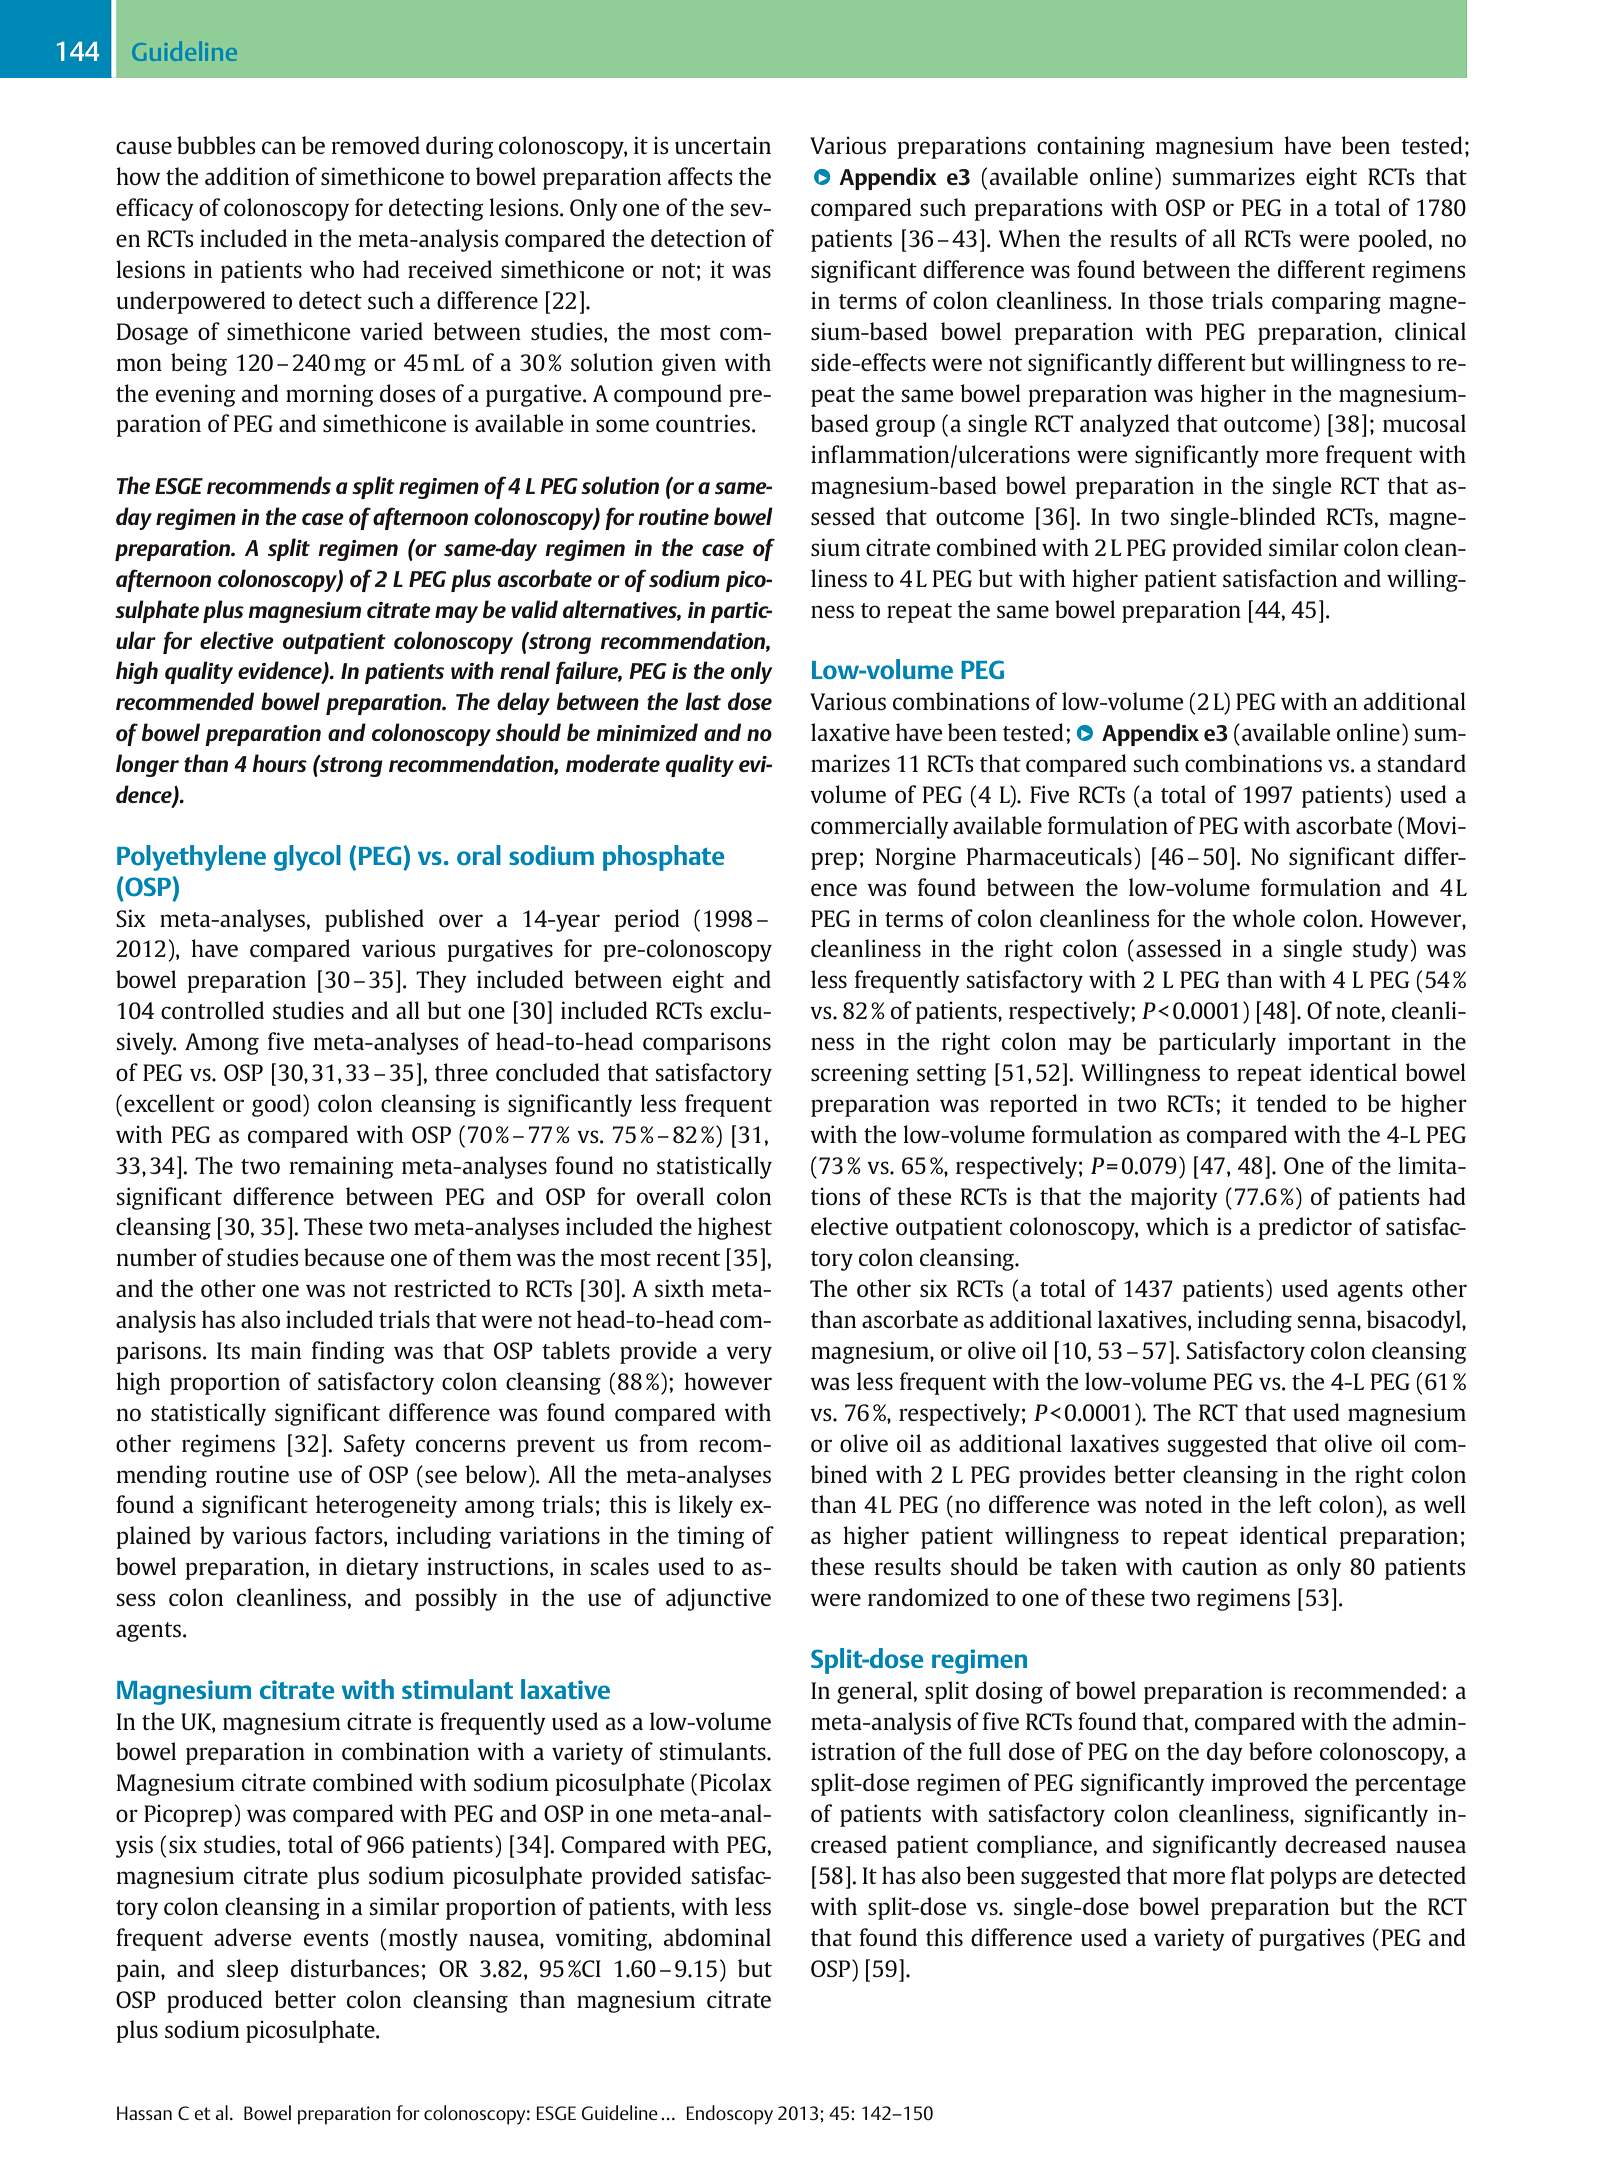  Describe the element at coordinates (382, 1568) in the screenshot. I see `dietary` at that location.
